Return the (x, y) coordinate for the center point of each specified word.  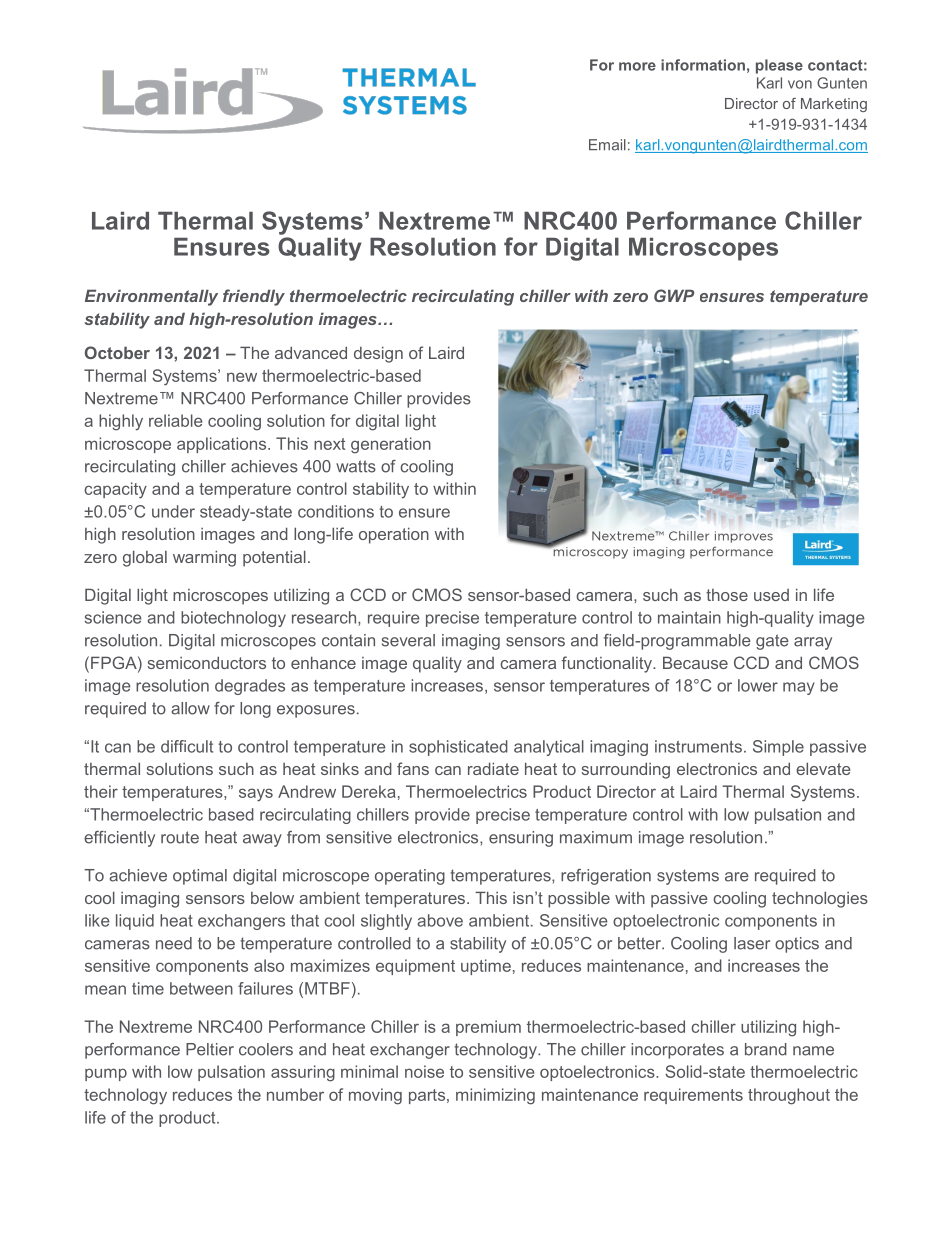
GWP (674, 295)
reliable (175, 420)
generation (391, 445)
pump (106, 1074)
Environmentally (151, 297)
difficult (187, 746)
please (779, 66)
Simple (778, 748)
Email (607, 145)
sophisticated (458, 748)
